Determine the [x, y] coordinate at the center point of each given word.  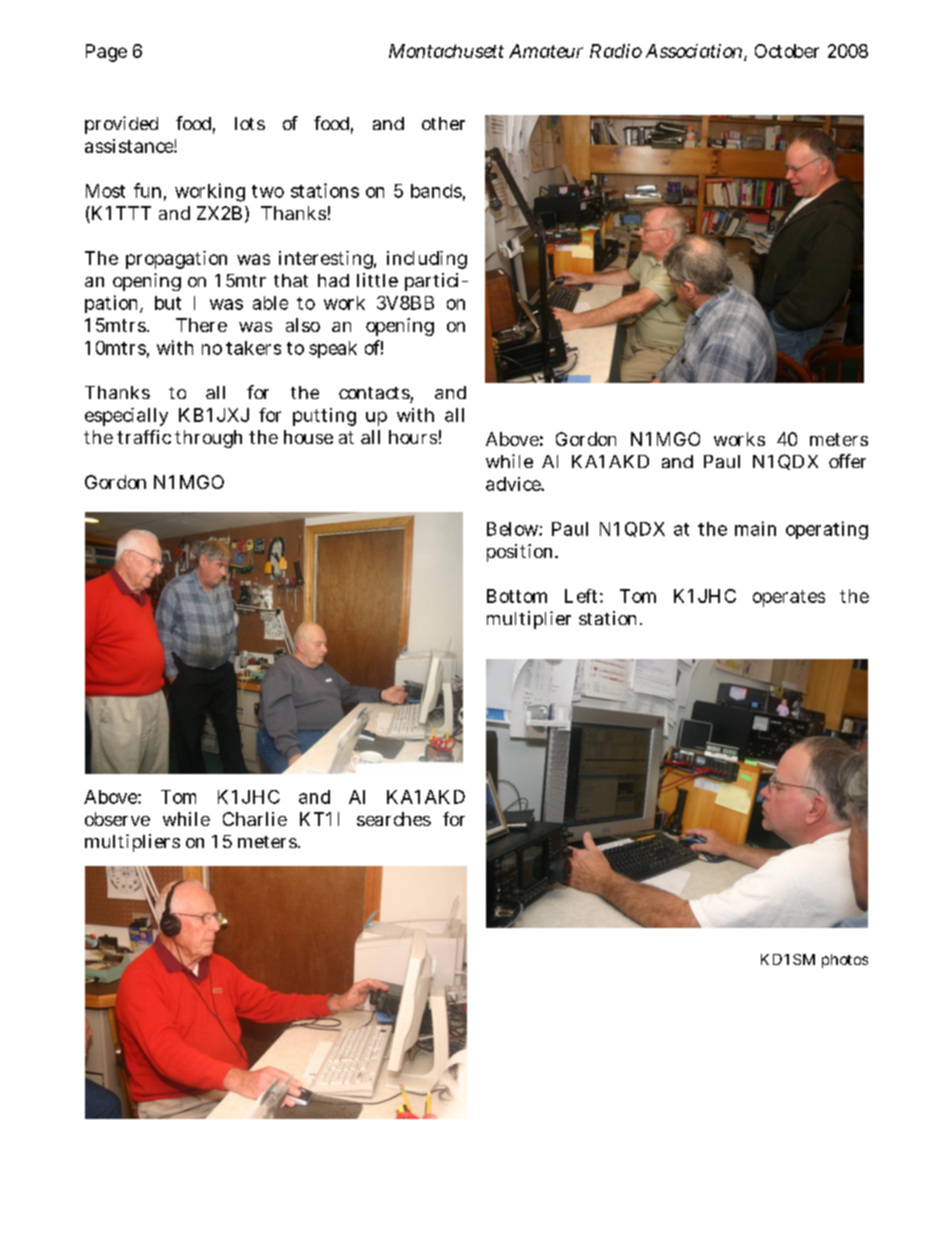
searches [394, 819]
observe [117, 819]
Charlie [255, 819]
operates [789, 598]
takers [253, 348]
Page [106, 53]
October [787, 51]
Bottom [517, 596]
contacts [374, 393]
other [443, 123]
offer [847, 461]
